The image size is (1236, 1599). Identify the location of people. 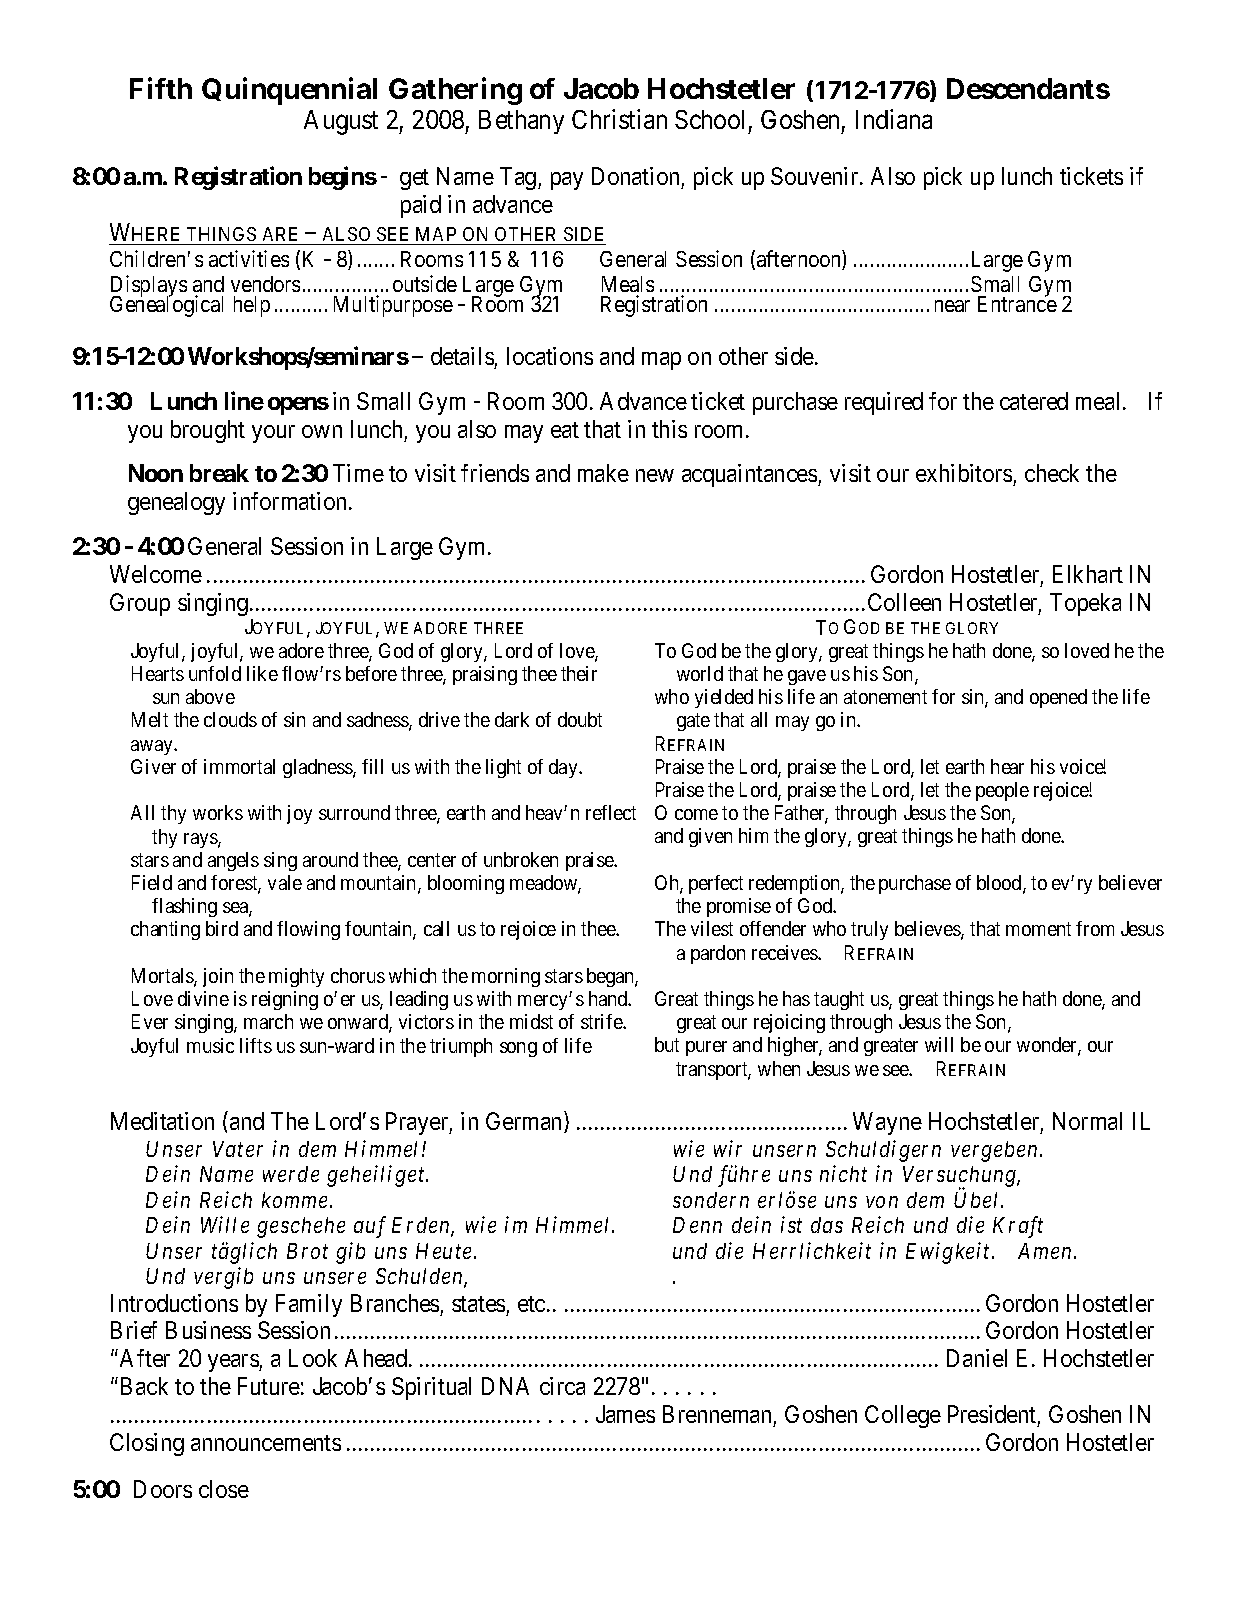
(1002, 791).
